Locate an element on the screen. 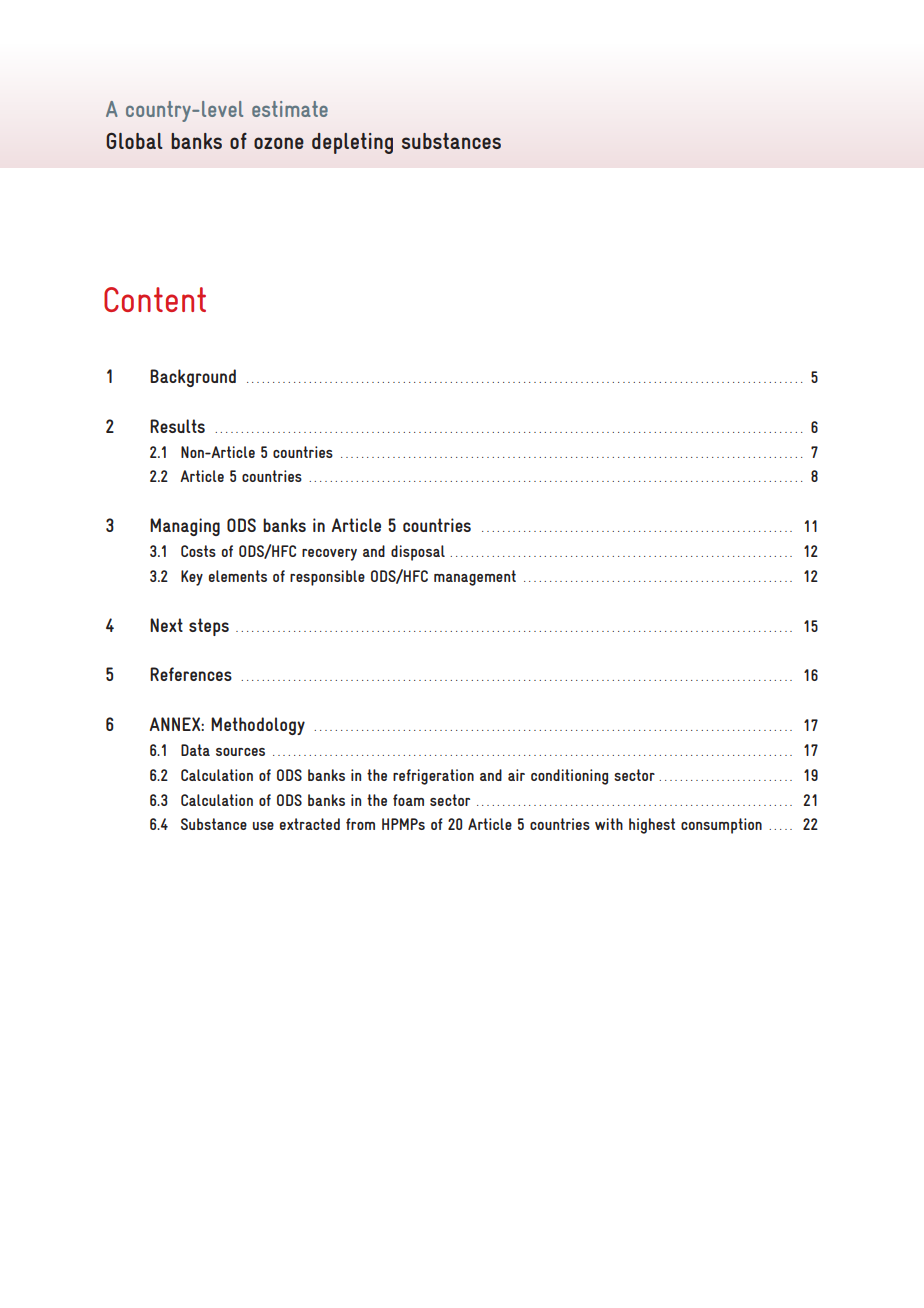  Global is located at coordinates (134, 141).
